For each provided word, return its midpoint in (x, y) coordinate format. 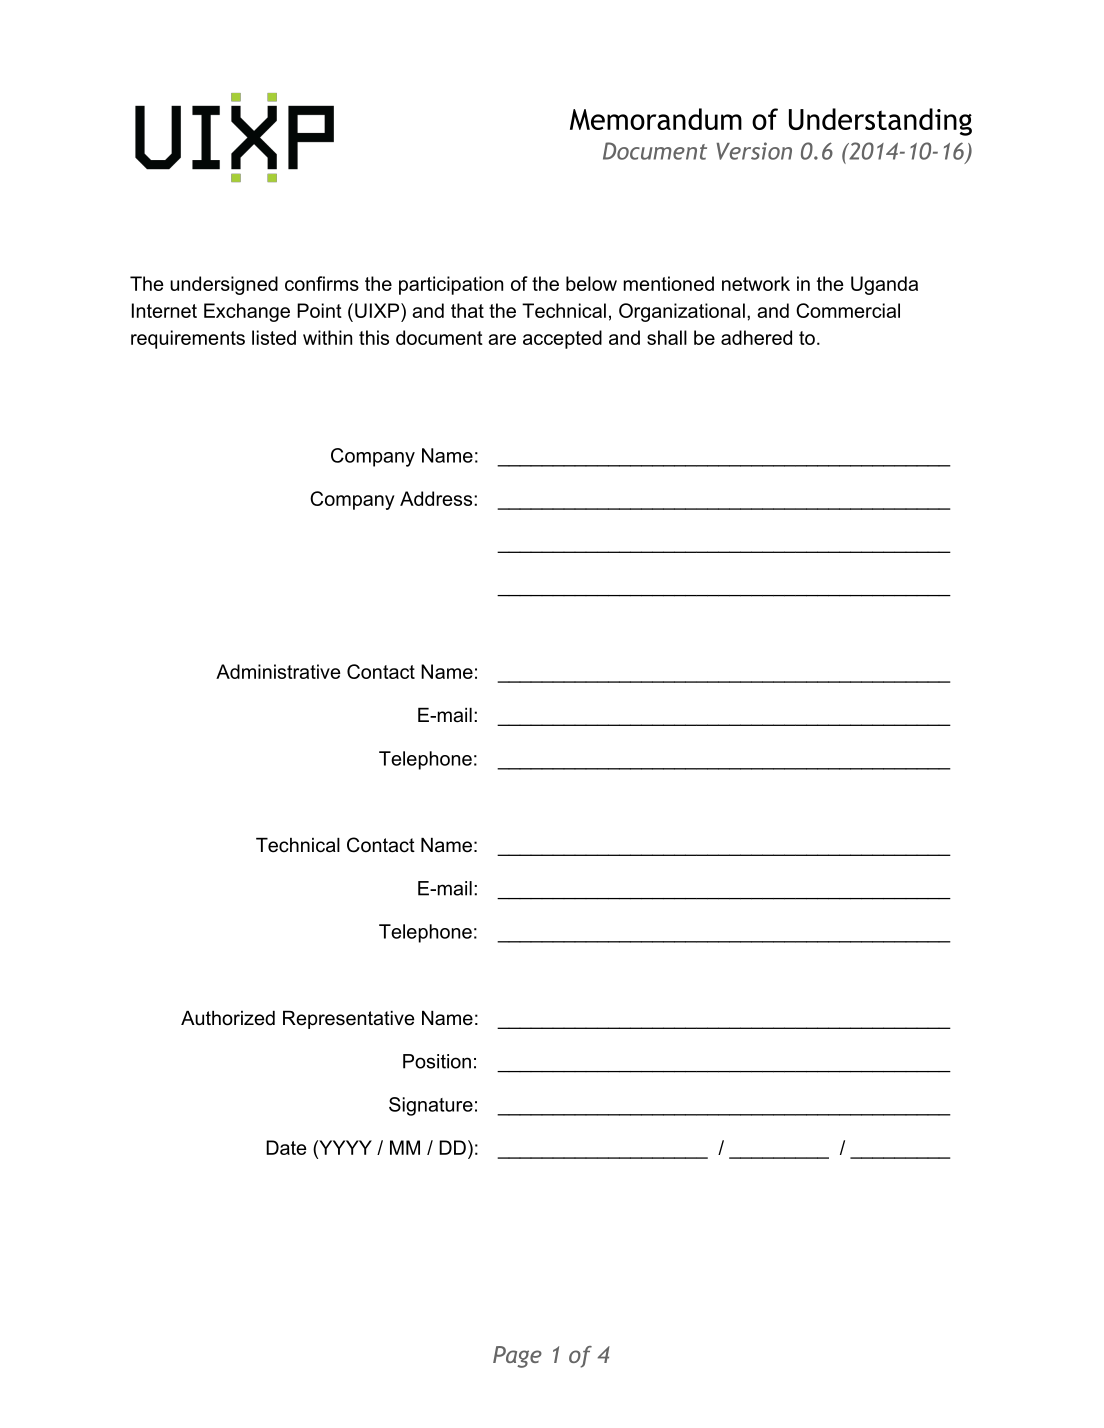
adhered (756, 337)
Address (437, 498)
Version (754, 151)
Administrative (278, 671)
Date (286, 1147)
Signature (431, 1106)
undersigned (224, 285)
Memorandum (656, 119)
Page (517, 1357)
